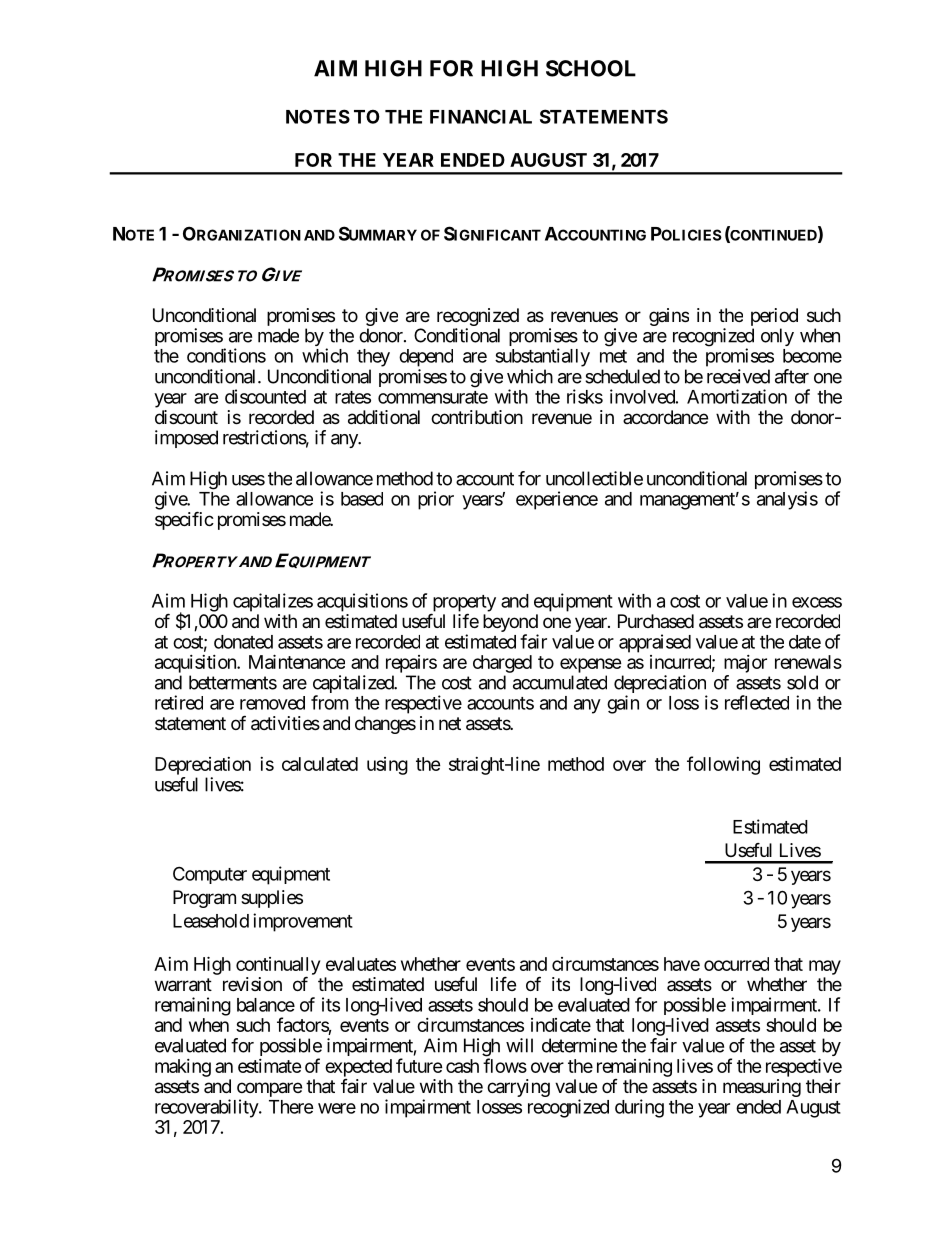 The height and width of the screenshot is (1233, 952). Describe the element at coordinates (591, 68) in the screenshot. I see `SCHOOL` at that location.
